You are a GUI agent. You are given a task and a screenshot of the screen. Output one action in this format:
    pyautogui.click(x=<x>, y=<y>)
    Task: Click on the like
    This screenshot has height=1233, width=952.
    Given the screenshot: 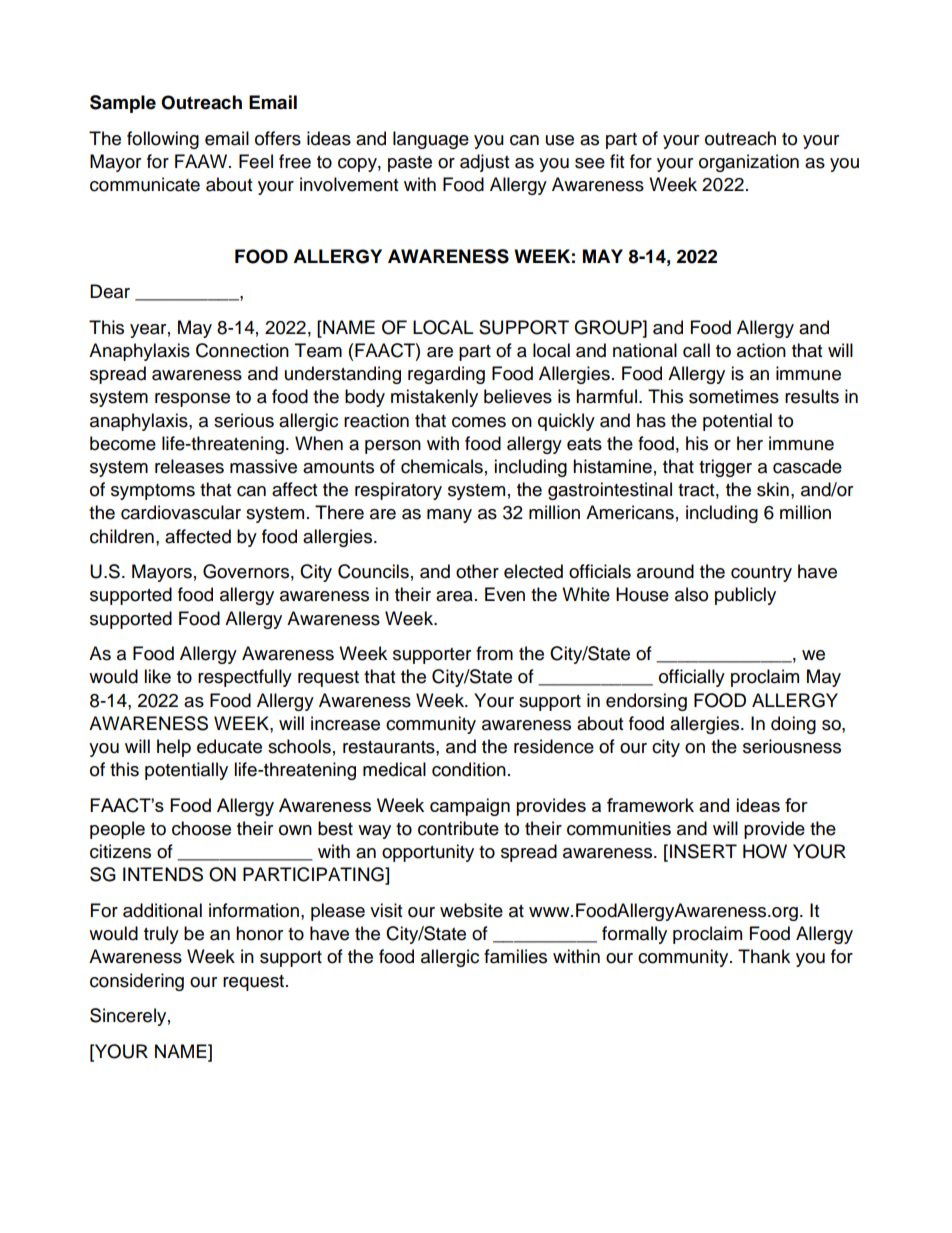 What is the action you would take?
    pyautogui.click(x=157, y=676)
